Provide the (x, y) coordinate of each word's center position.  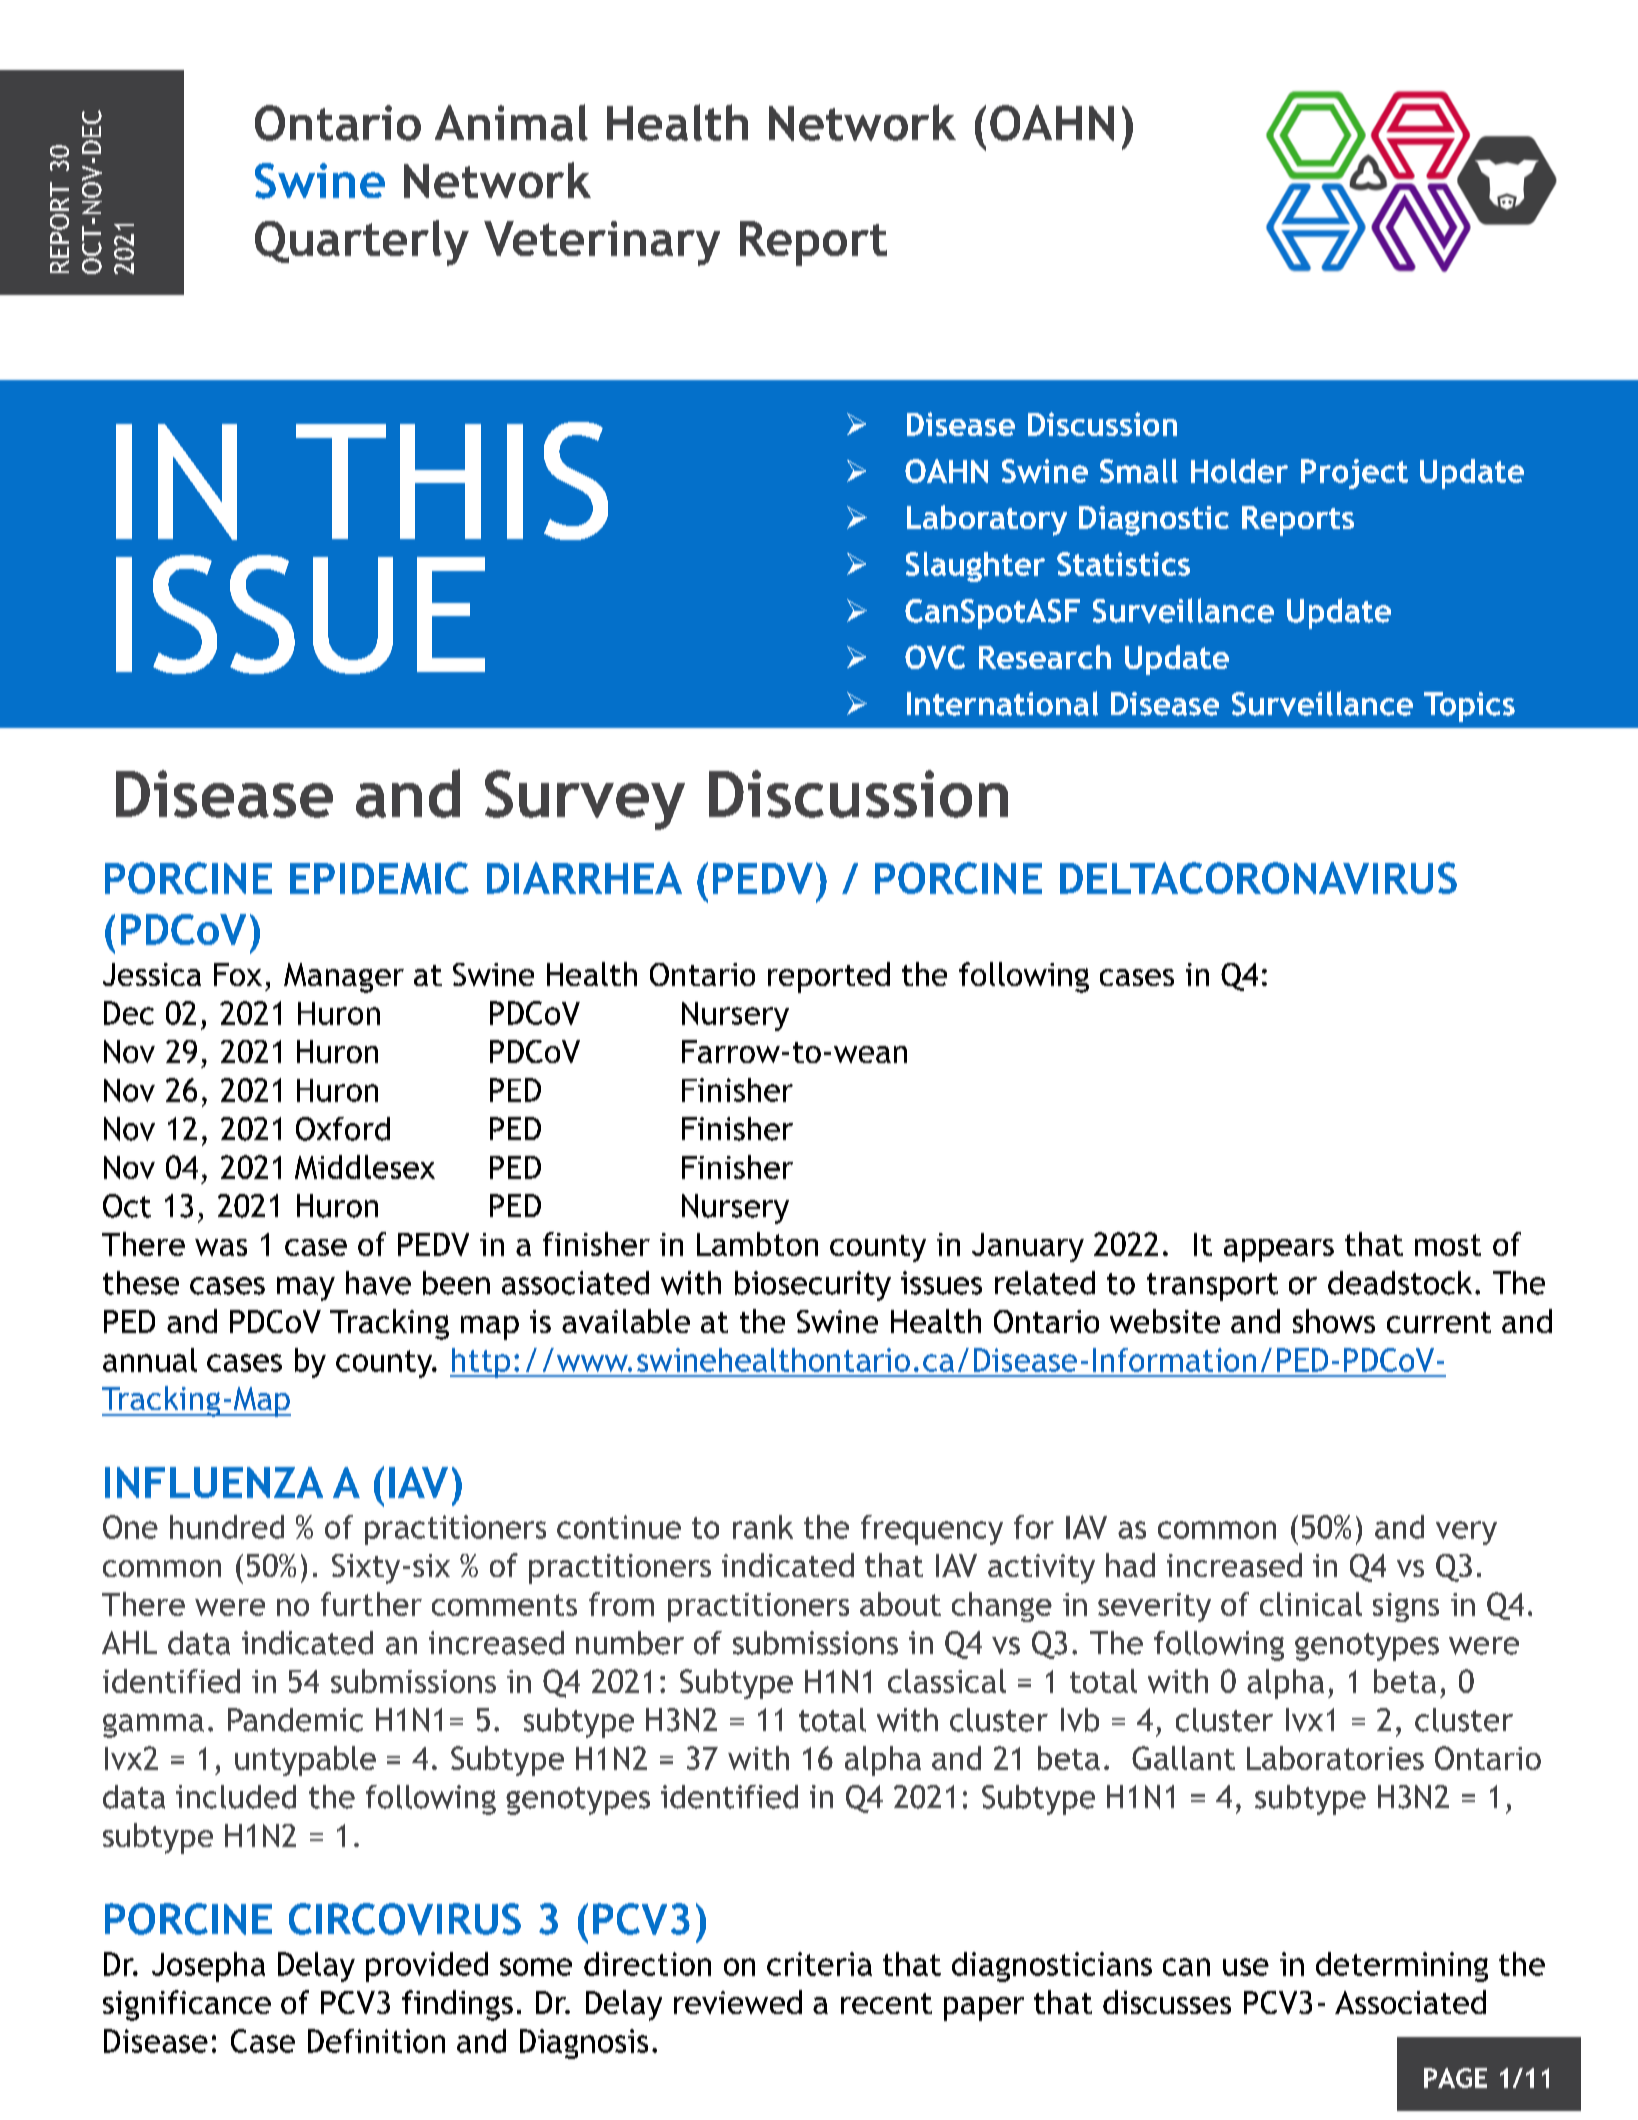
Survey (585, 800)
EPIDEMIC (379, 878)
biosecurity (813, 1286)
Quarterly (362, 243)
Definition (376, 2041)
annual (150, 1360)
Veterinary (602, 243)
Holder (1239, 471)
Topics (1469, 707)
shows (1334, 1321)
